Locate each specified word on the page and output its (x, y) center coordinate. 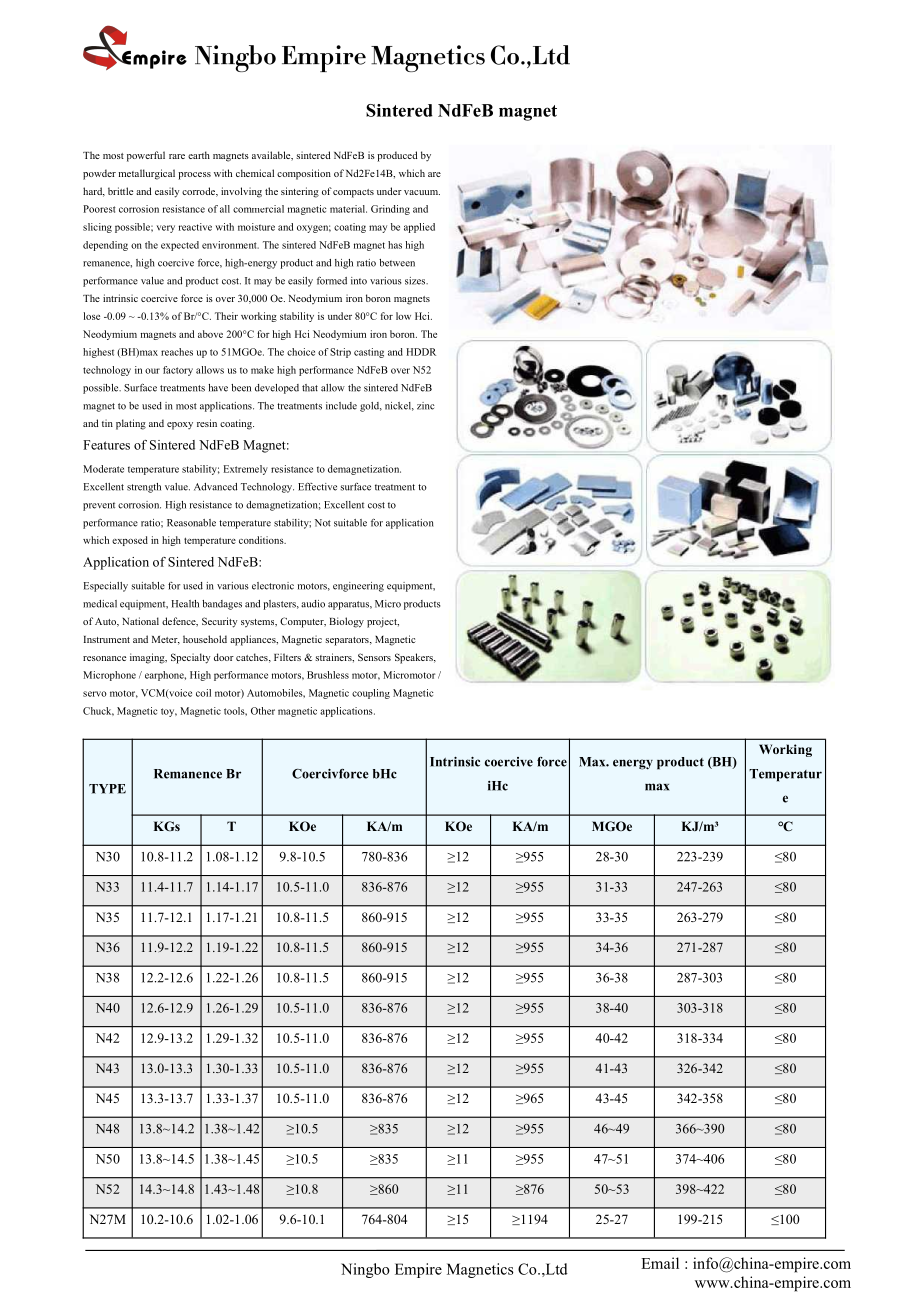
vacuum (422, 192)
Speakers (415, 658)
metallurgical (147, 174)
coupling (371, 694)
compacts (352, 193)
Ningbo (365, 1270)
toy (169, 712)
